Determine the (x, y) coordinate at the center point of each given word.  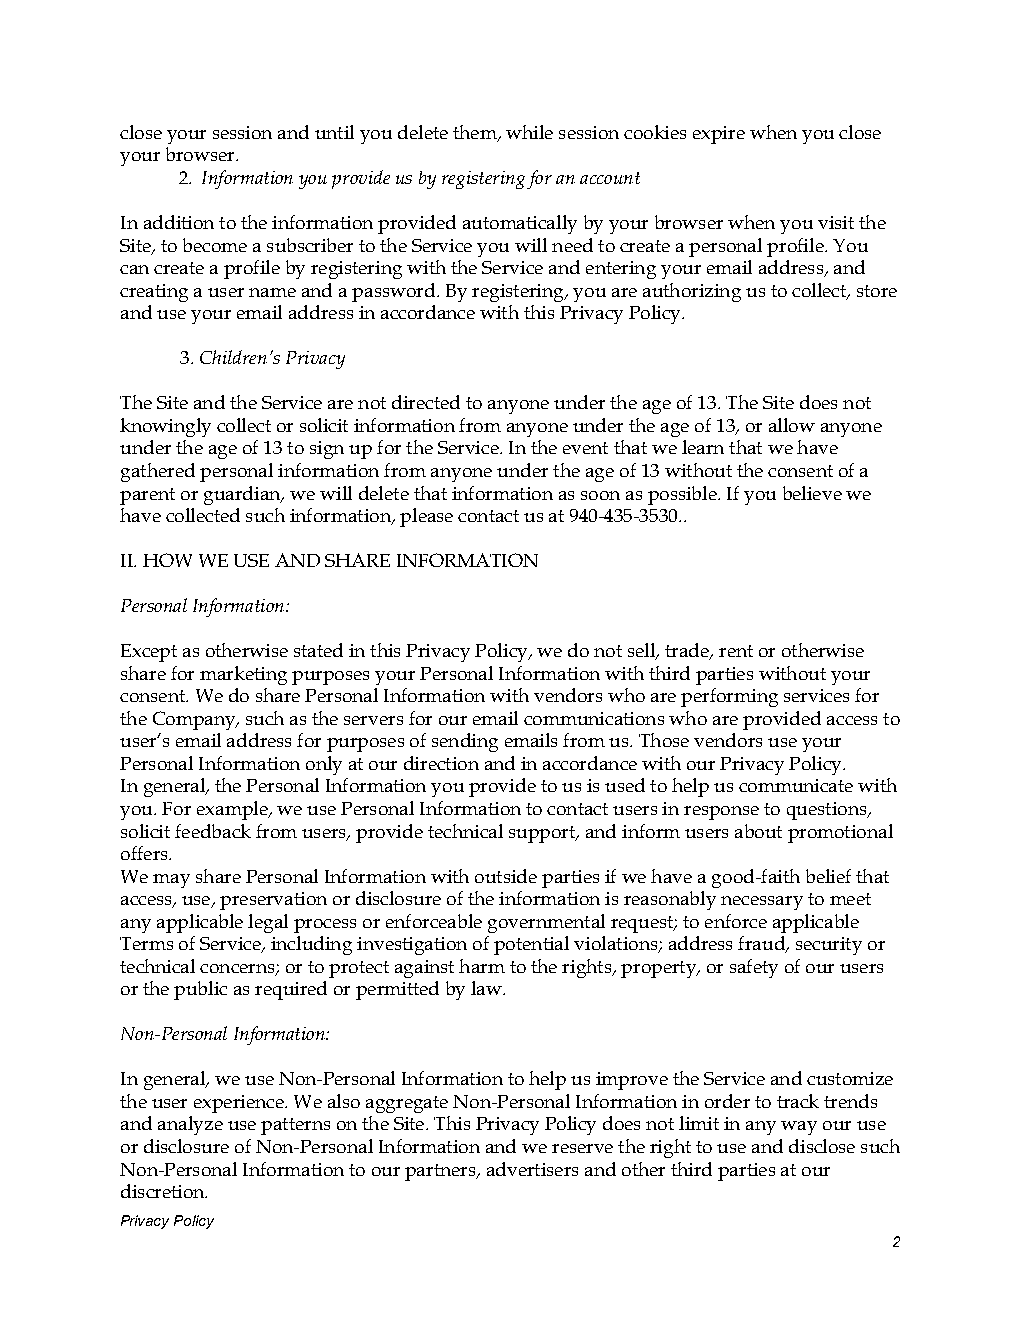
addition (179, 222)
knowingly (165, 427)
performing (729, 697)
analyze (190, 1125)
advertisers (532, 1169)
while (529, 132)
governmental (546, 923)
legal (268, 923)
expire (719, 135)
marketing (243, 675)
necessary (762, 903)
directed (426, 402)
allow (792, 425)
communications (594, 718)
